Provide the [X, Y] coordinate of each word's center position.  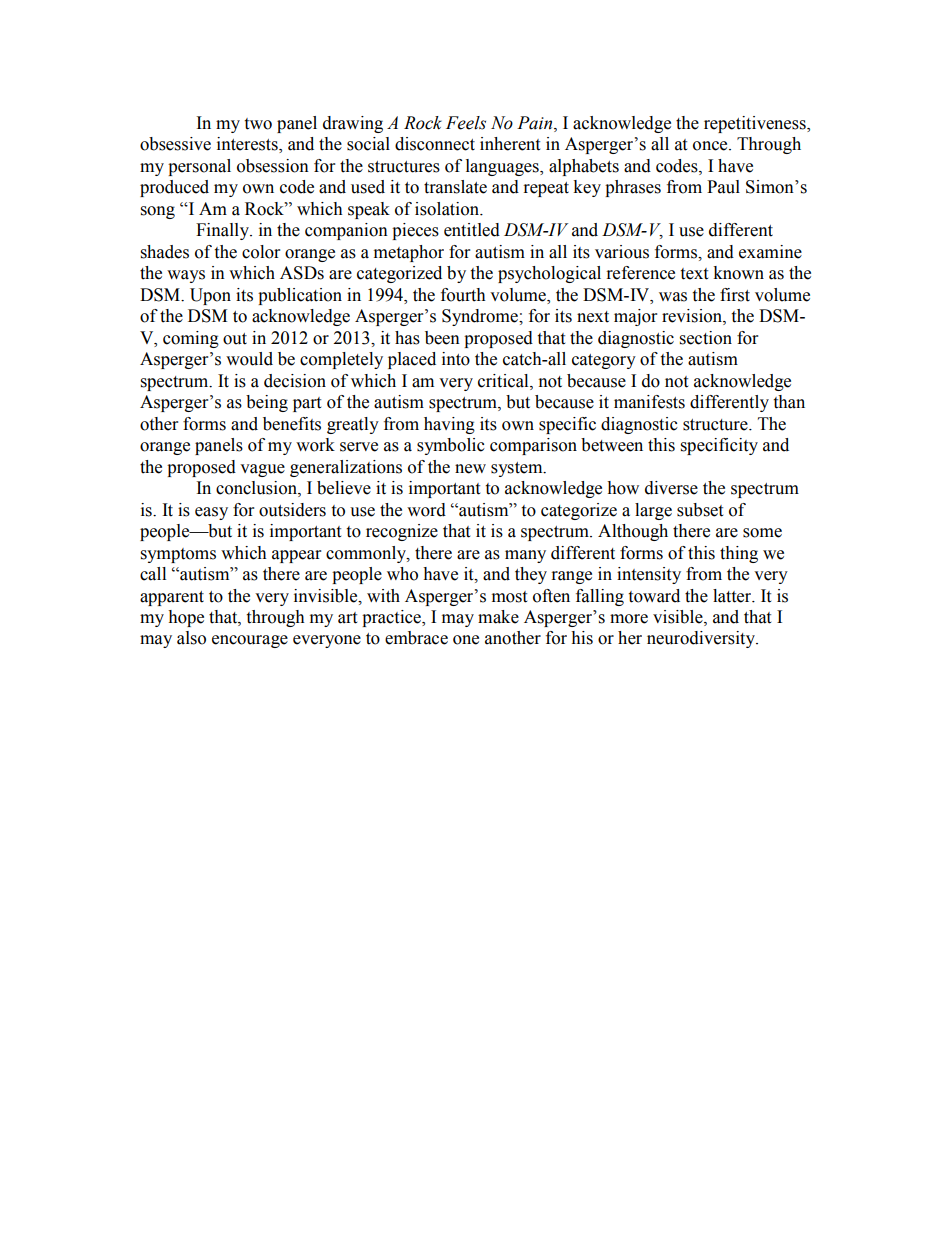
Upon [210, 296]
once [711, 146]
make [498, 617]
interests [248, 145]
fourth [463, 295]
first [735, 295]
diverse [671, 488]
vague [262, 470]
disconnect [435, 144]
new [470, 469]
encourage [250, 641]
